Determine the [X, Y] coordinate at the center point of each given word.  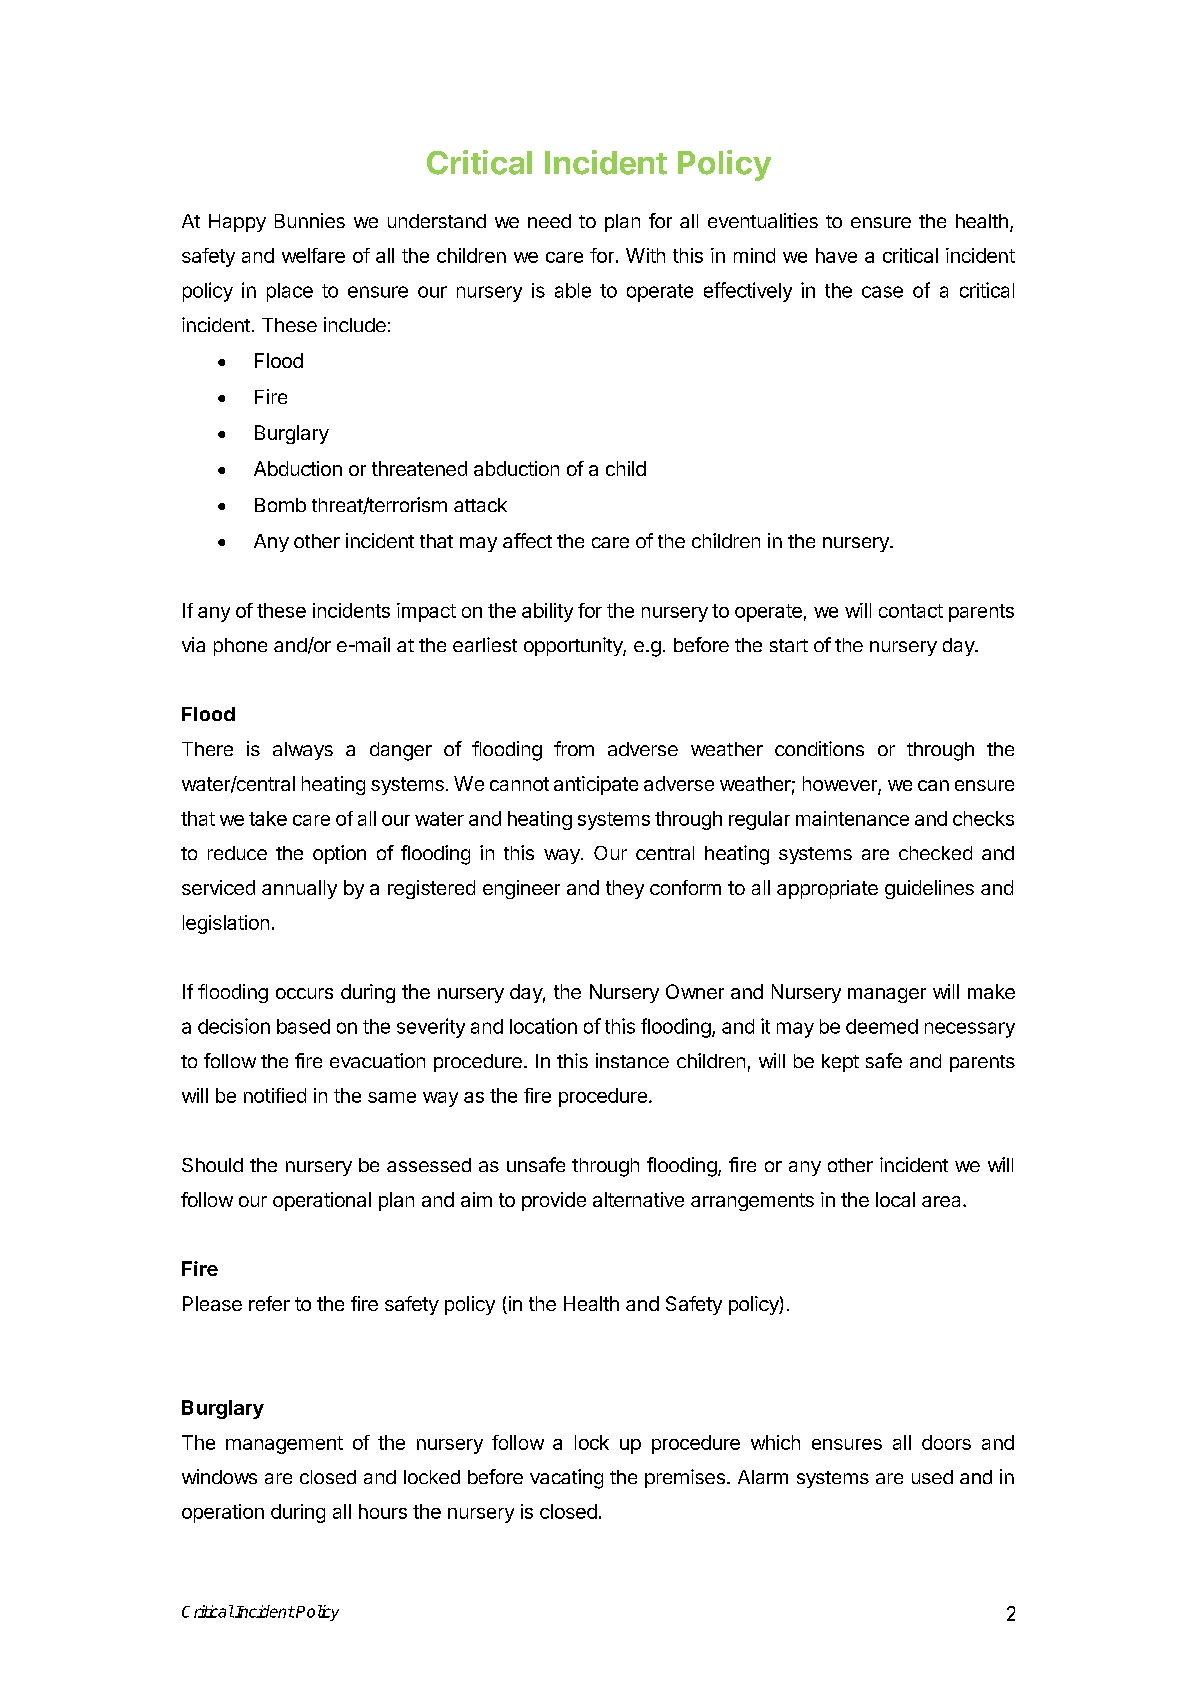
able [573, 290]
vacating [566, 1479]
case [882, 292]
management [284, 1445]
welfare [313, 255]
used [932, 1477]
